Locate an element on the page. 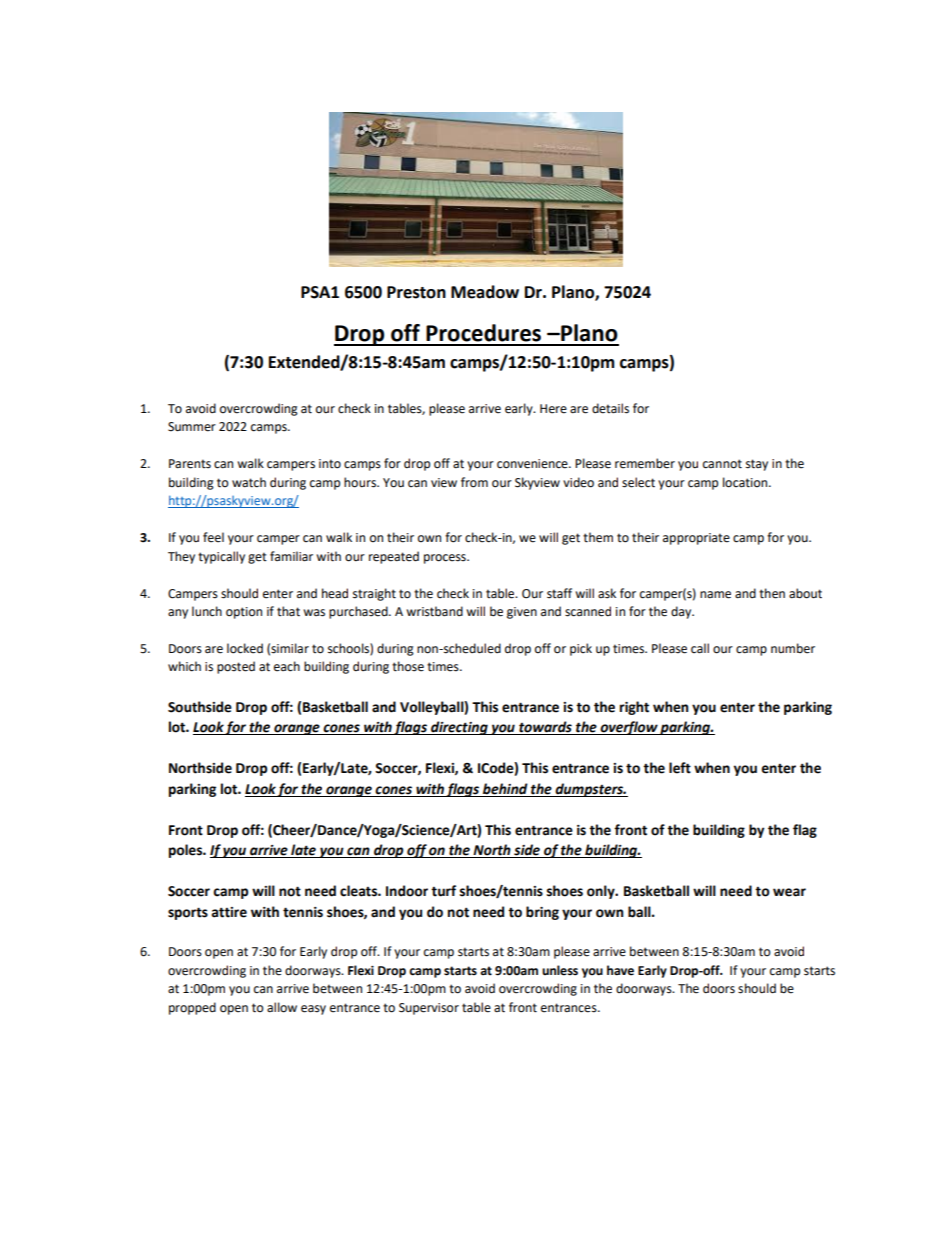  Preston is located at coordinates (416, 292).
